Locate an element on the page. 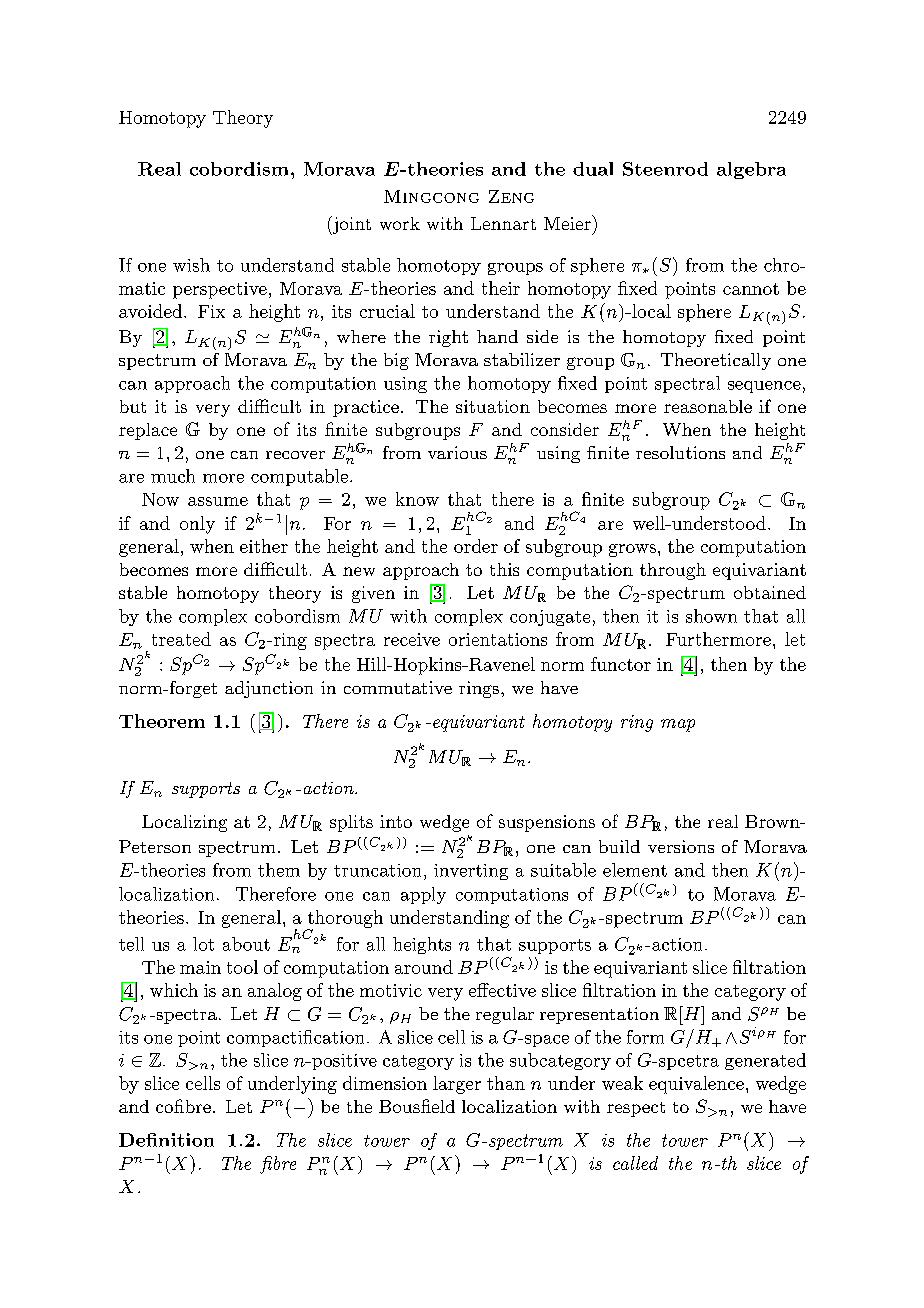 The image size is (924, 1308). dual is located at coordinates (593, 169).
